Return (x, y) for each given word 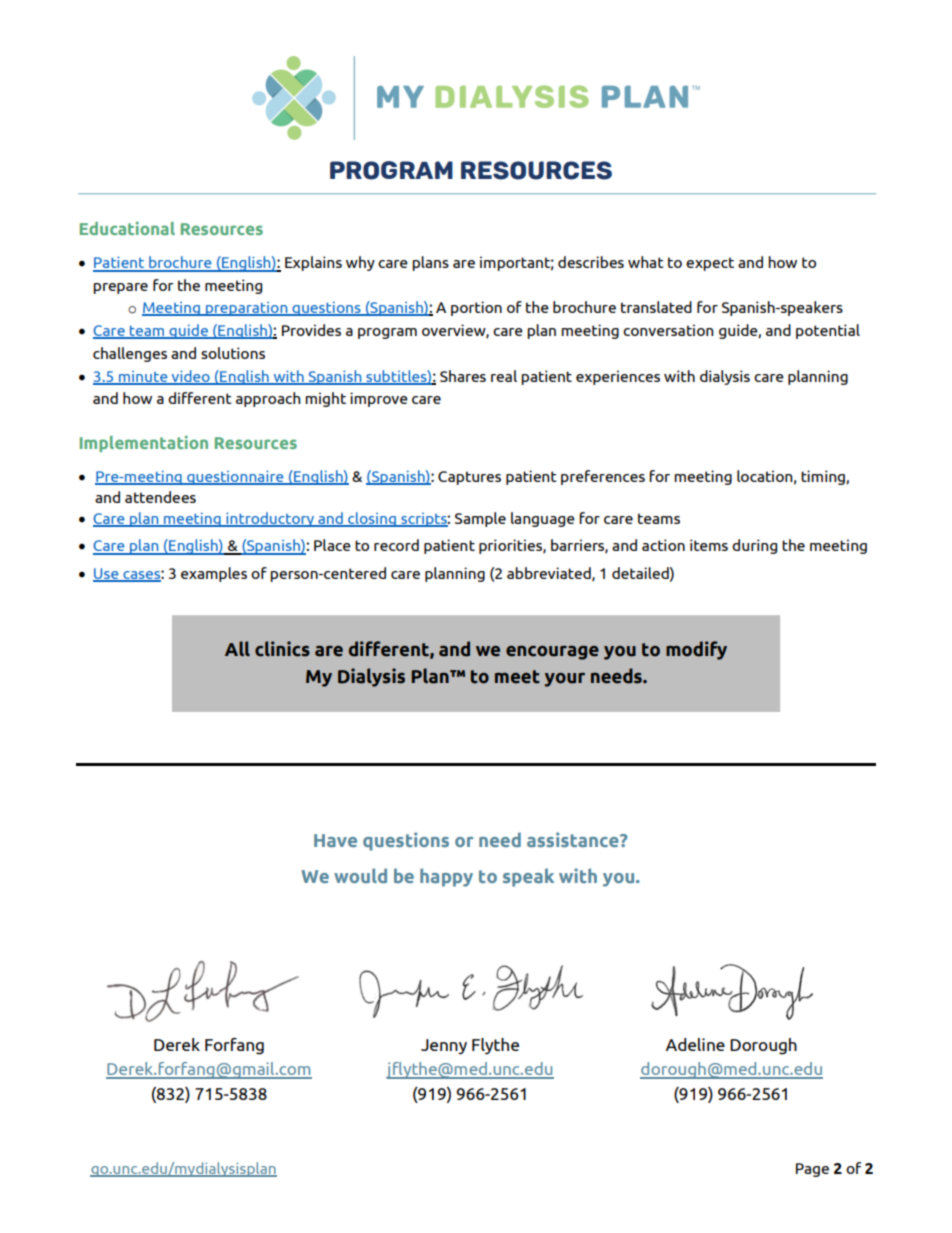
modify (696, 650)
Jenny (444, 1047)
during (754, 546)
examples (214, 574)
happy (446, 877)
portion (476, 308)
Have (335, 840)
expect (710, 264)
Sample (480, 519)
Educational (127, 228)
